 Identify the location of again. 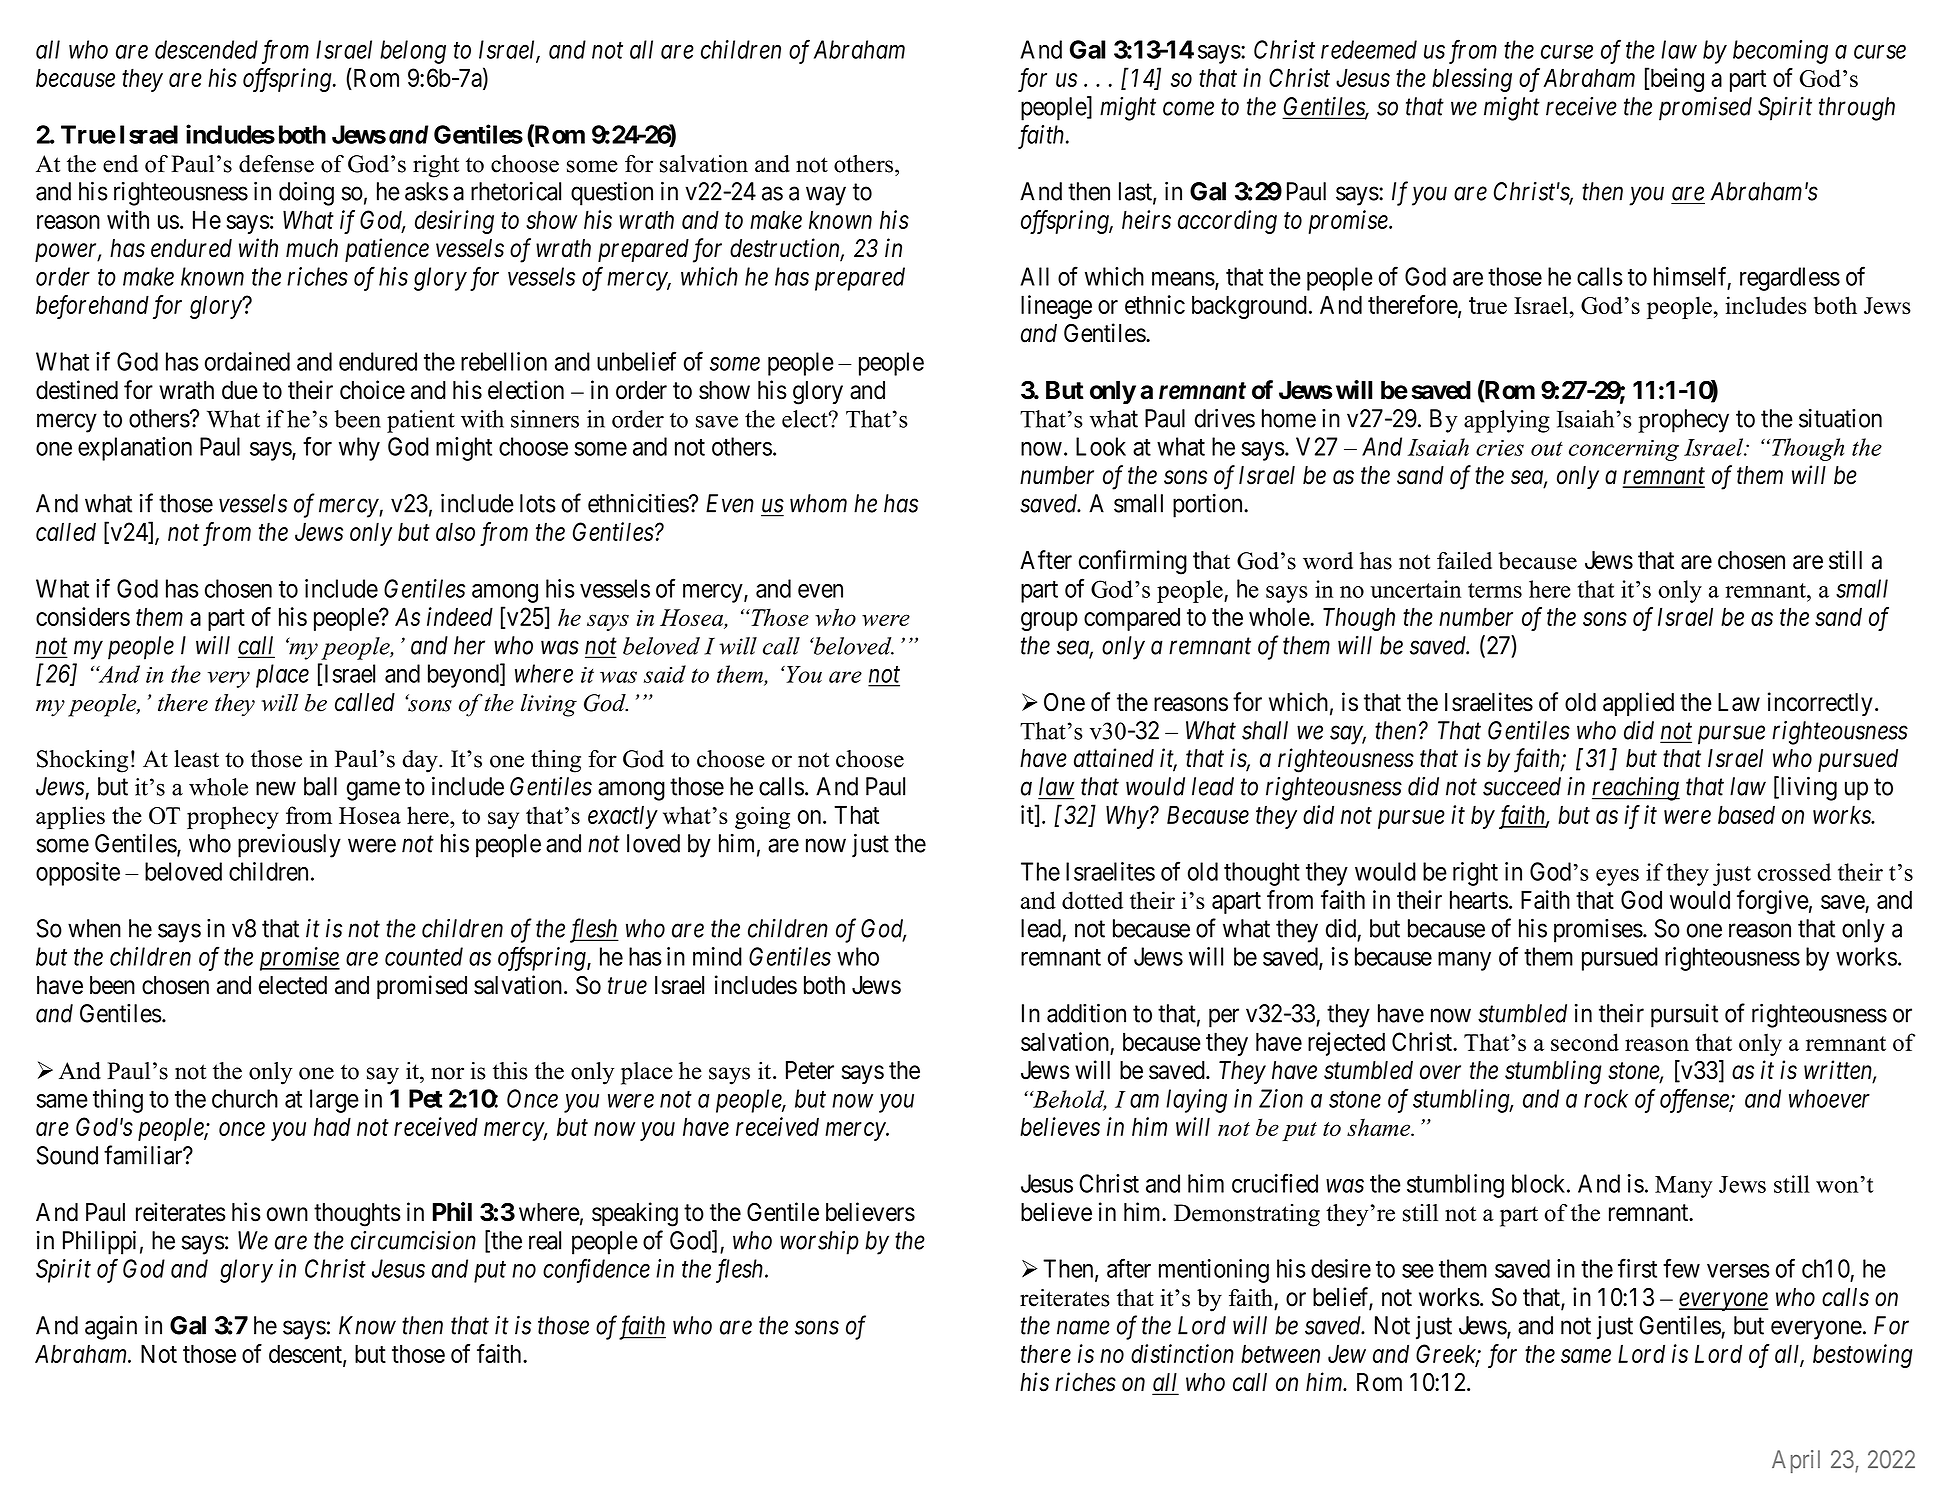
(111, 1327).
